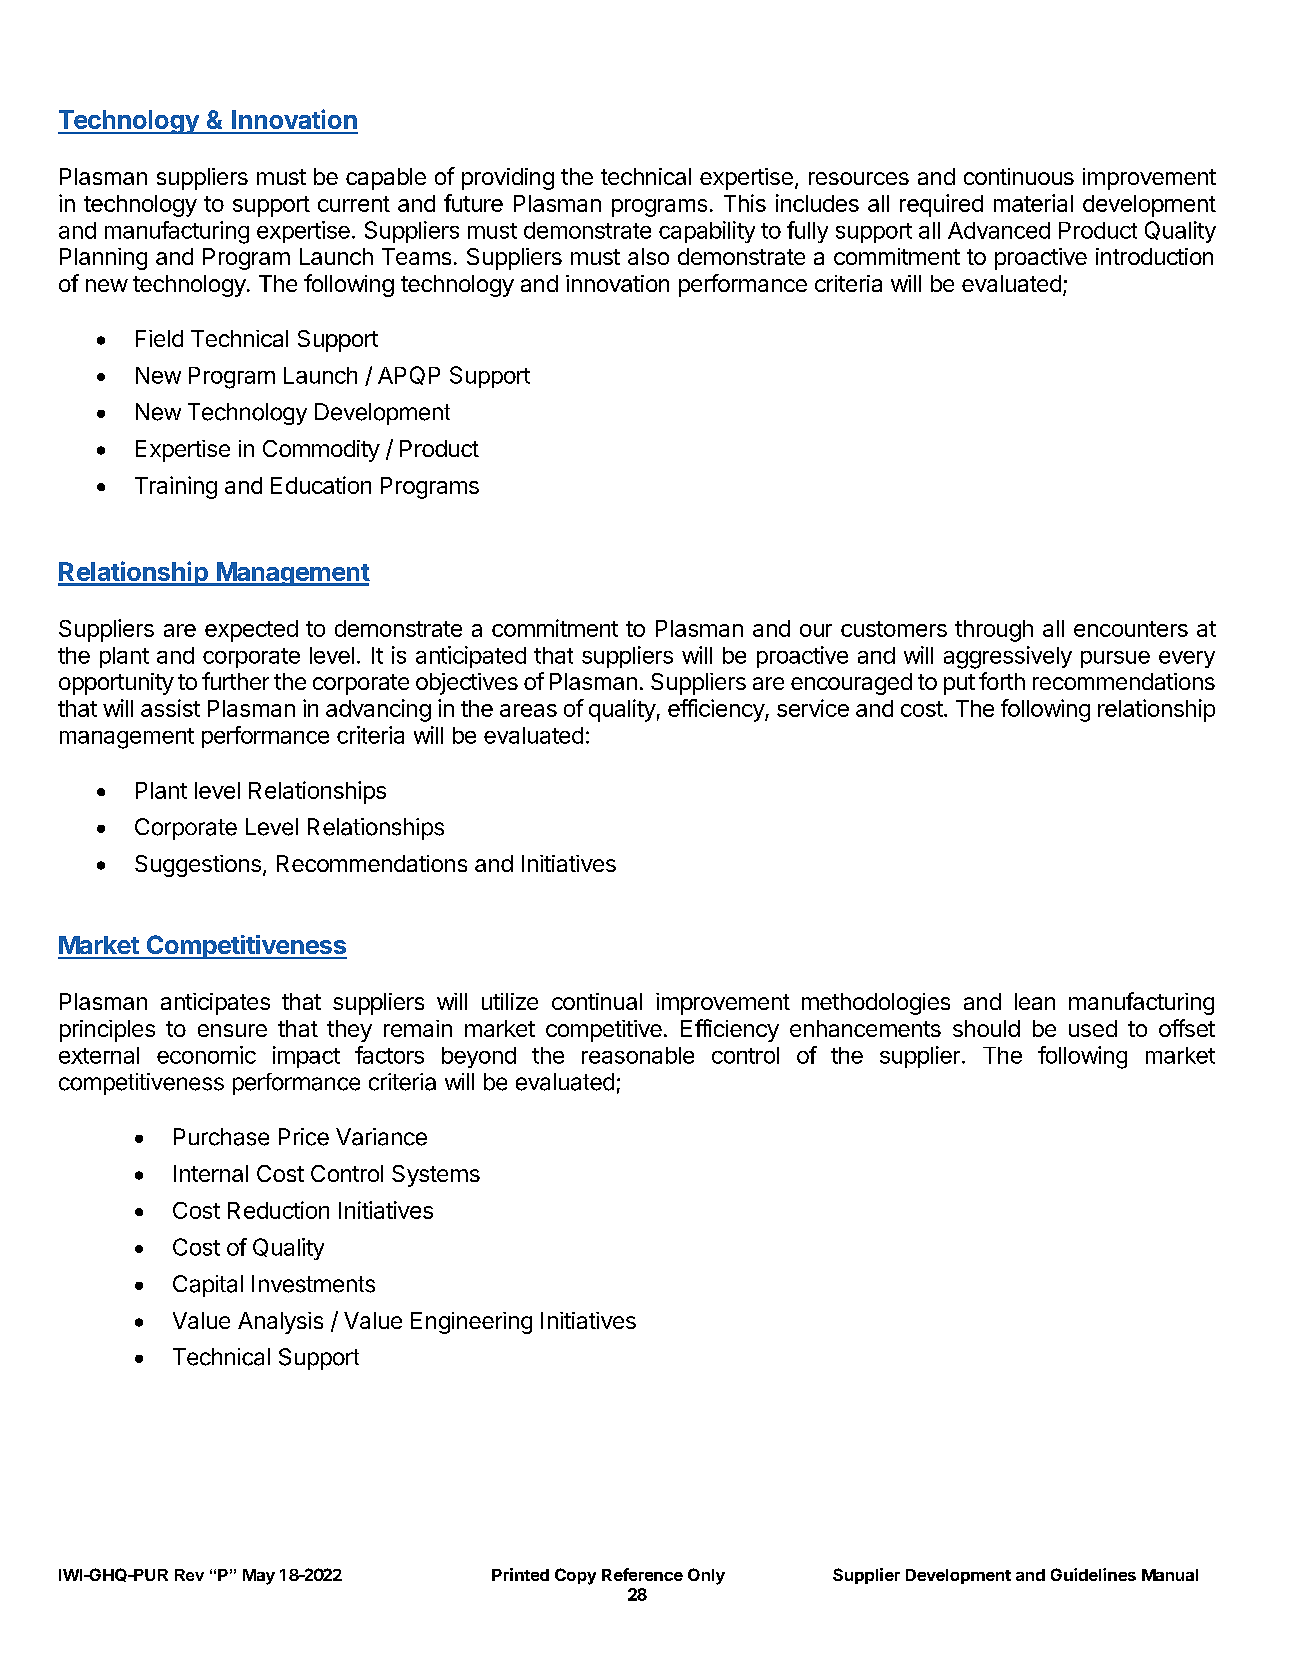 The width and height of the image is (1291, 1671). I want to click on May, so click(259, 1577).
